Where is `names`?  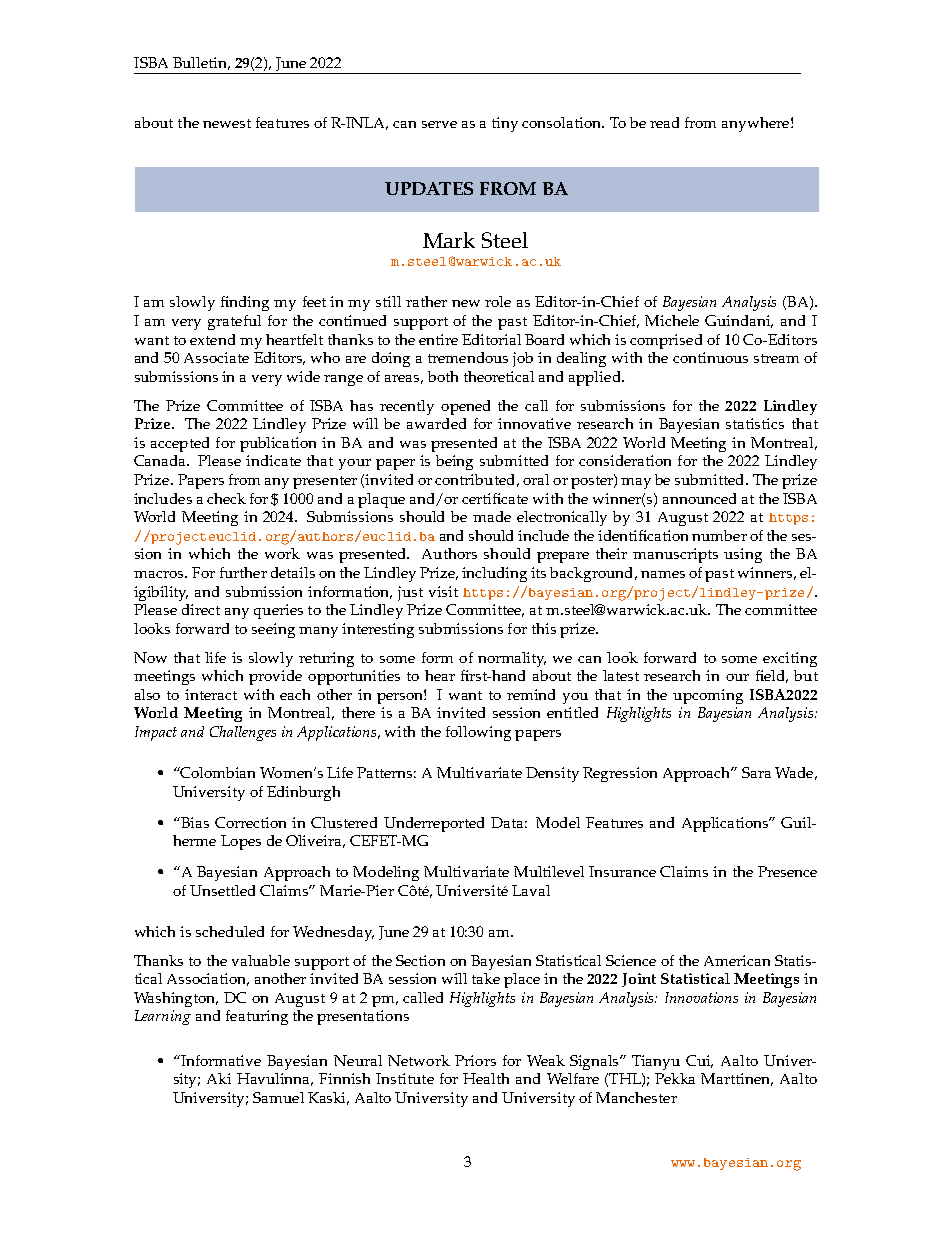
names is located at coordinates (663, 574).
